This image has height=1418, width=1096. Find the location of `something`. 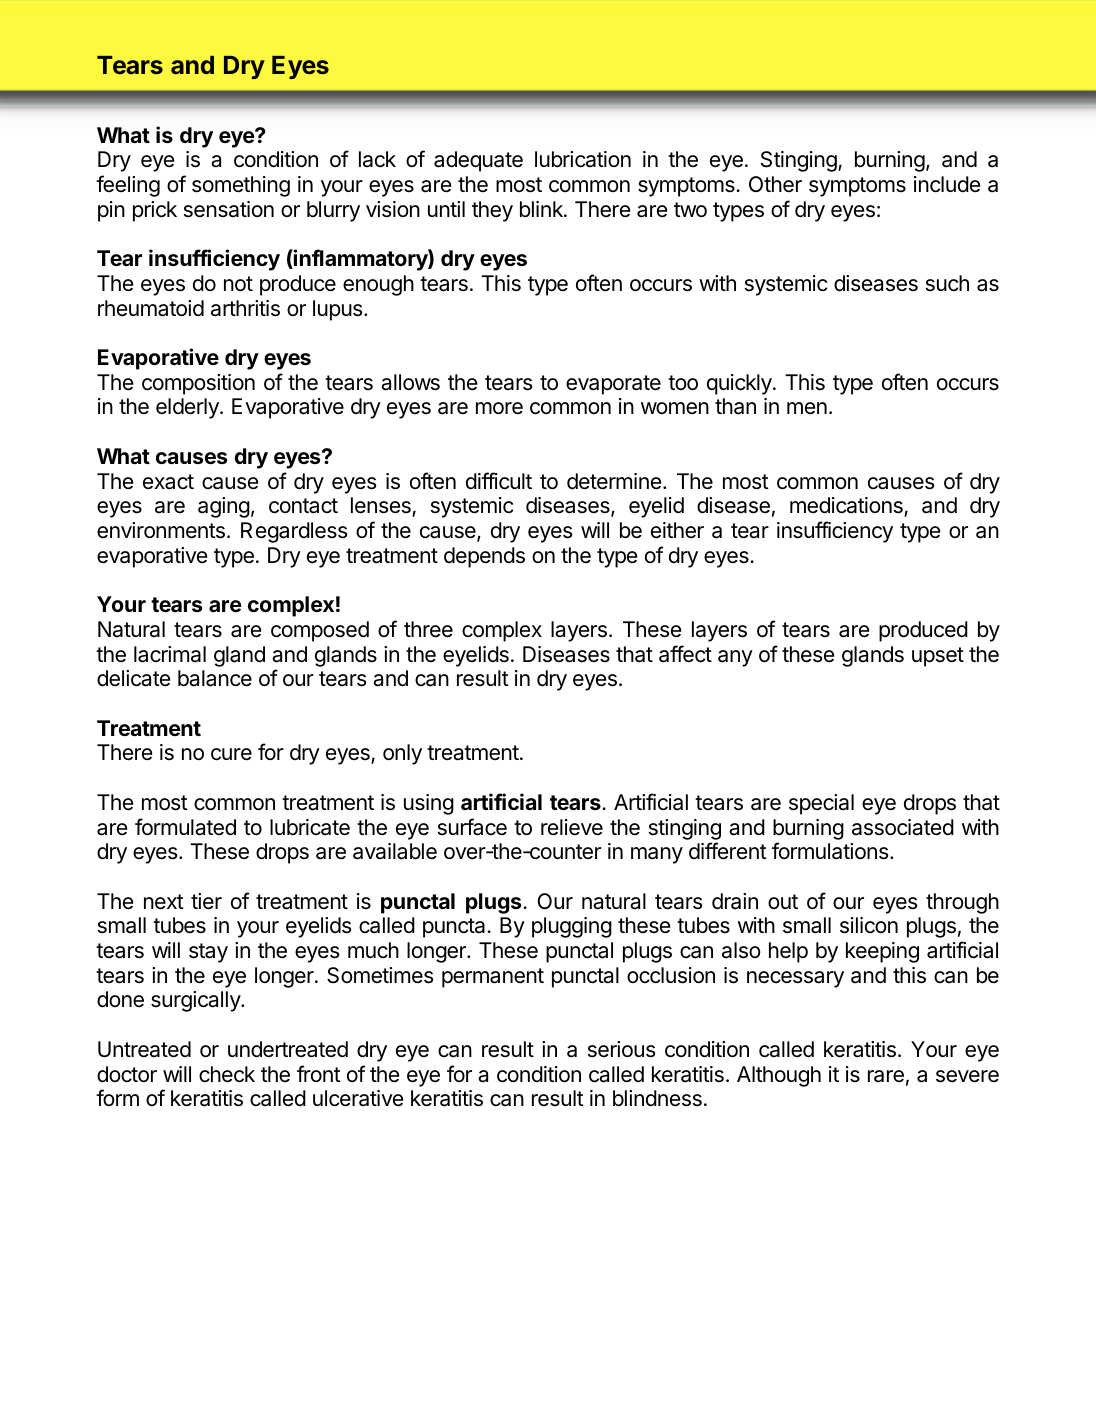

something is located at coordinates (241, 186).
